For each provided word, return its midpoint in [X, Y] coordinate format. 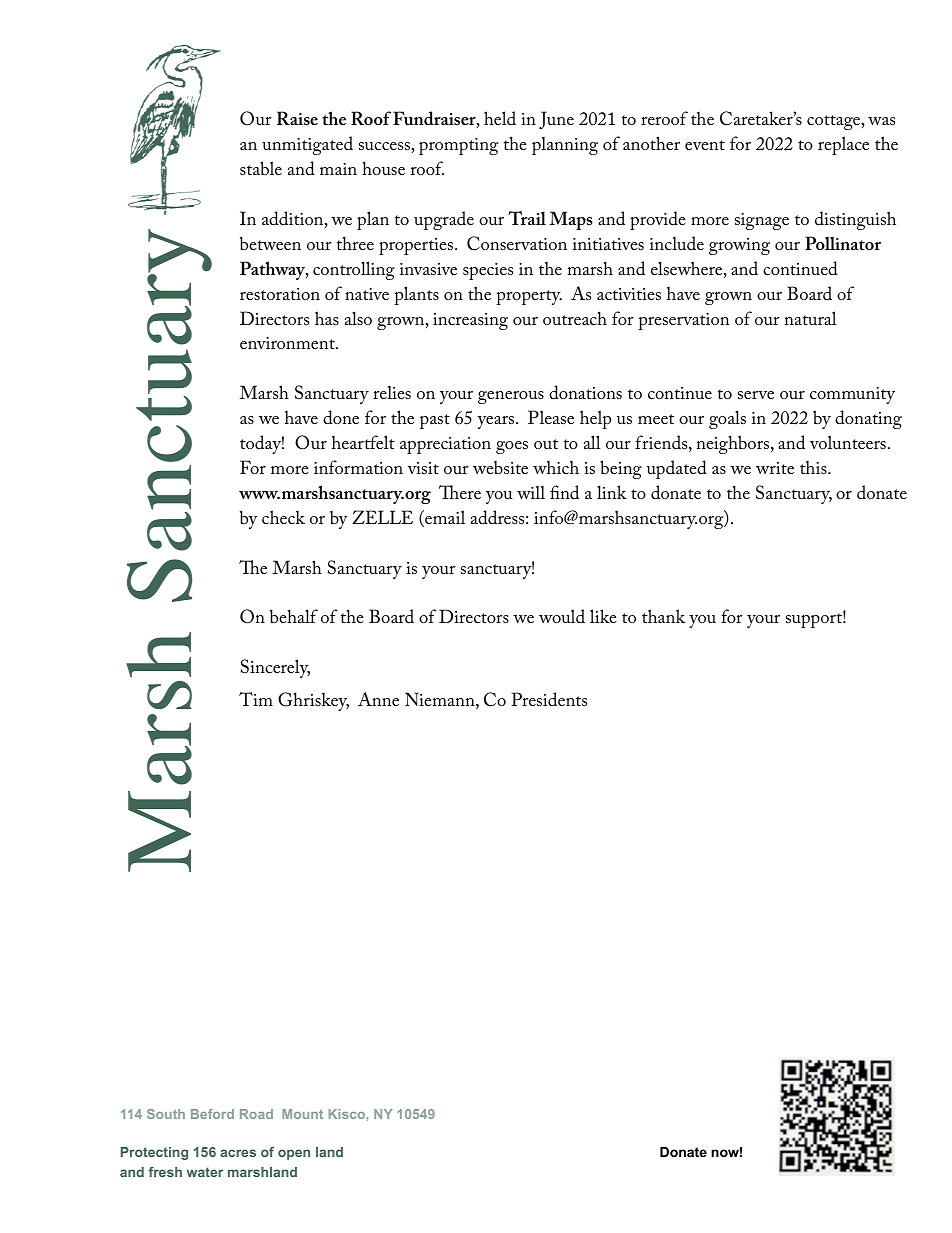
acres [238, 1153]
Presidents [549, 699]
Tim [256, 699]
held [500, 118]
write [775, 468]
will [531, 492]
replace [843, 145]
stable [261, 168]
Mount [302, 1114]
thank [663, 616]
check [283, 517]
